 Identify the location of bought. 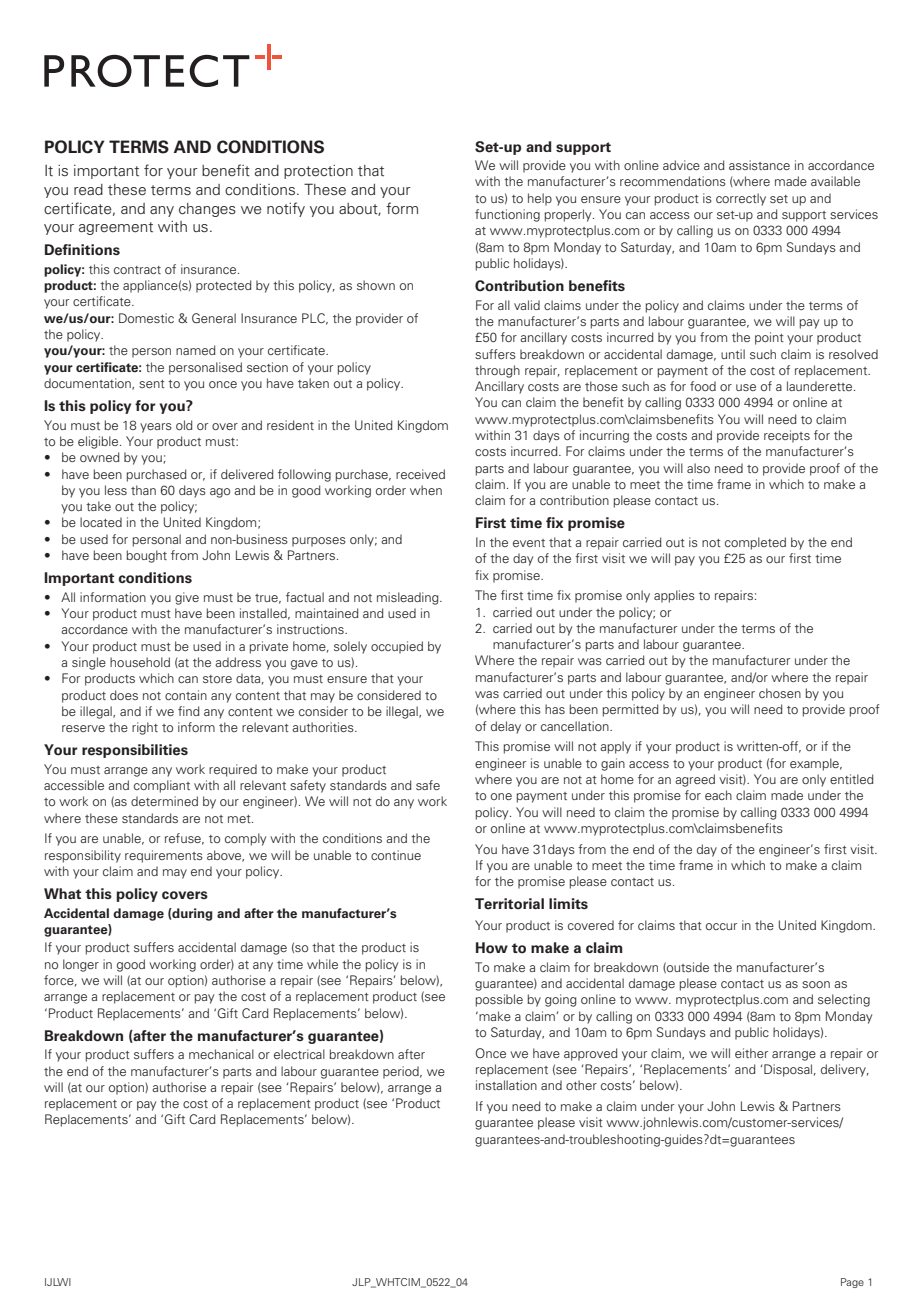
(146, 556).
